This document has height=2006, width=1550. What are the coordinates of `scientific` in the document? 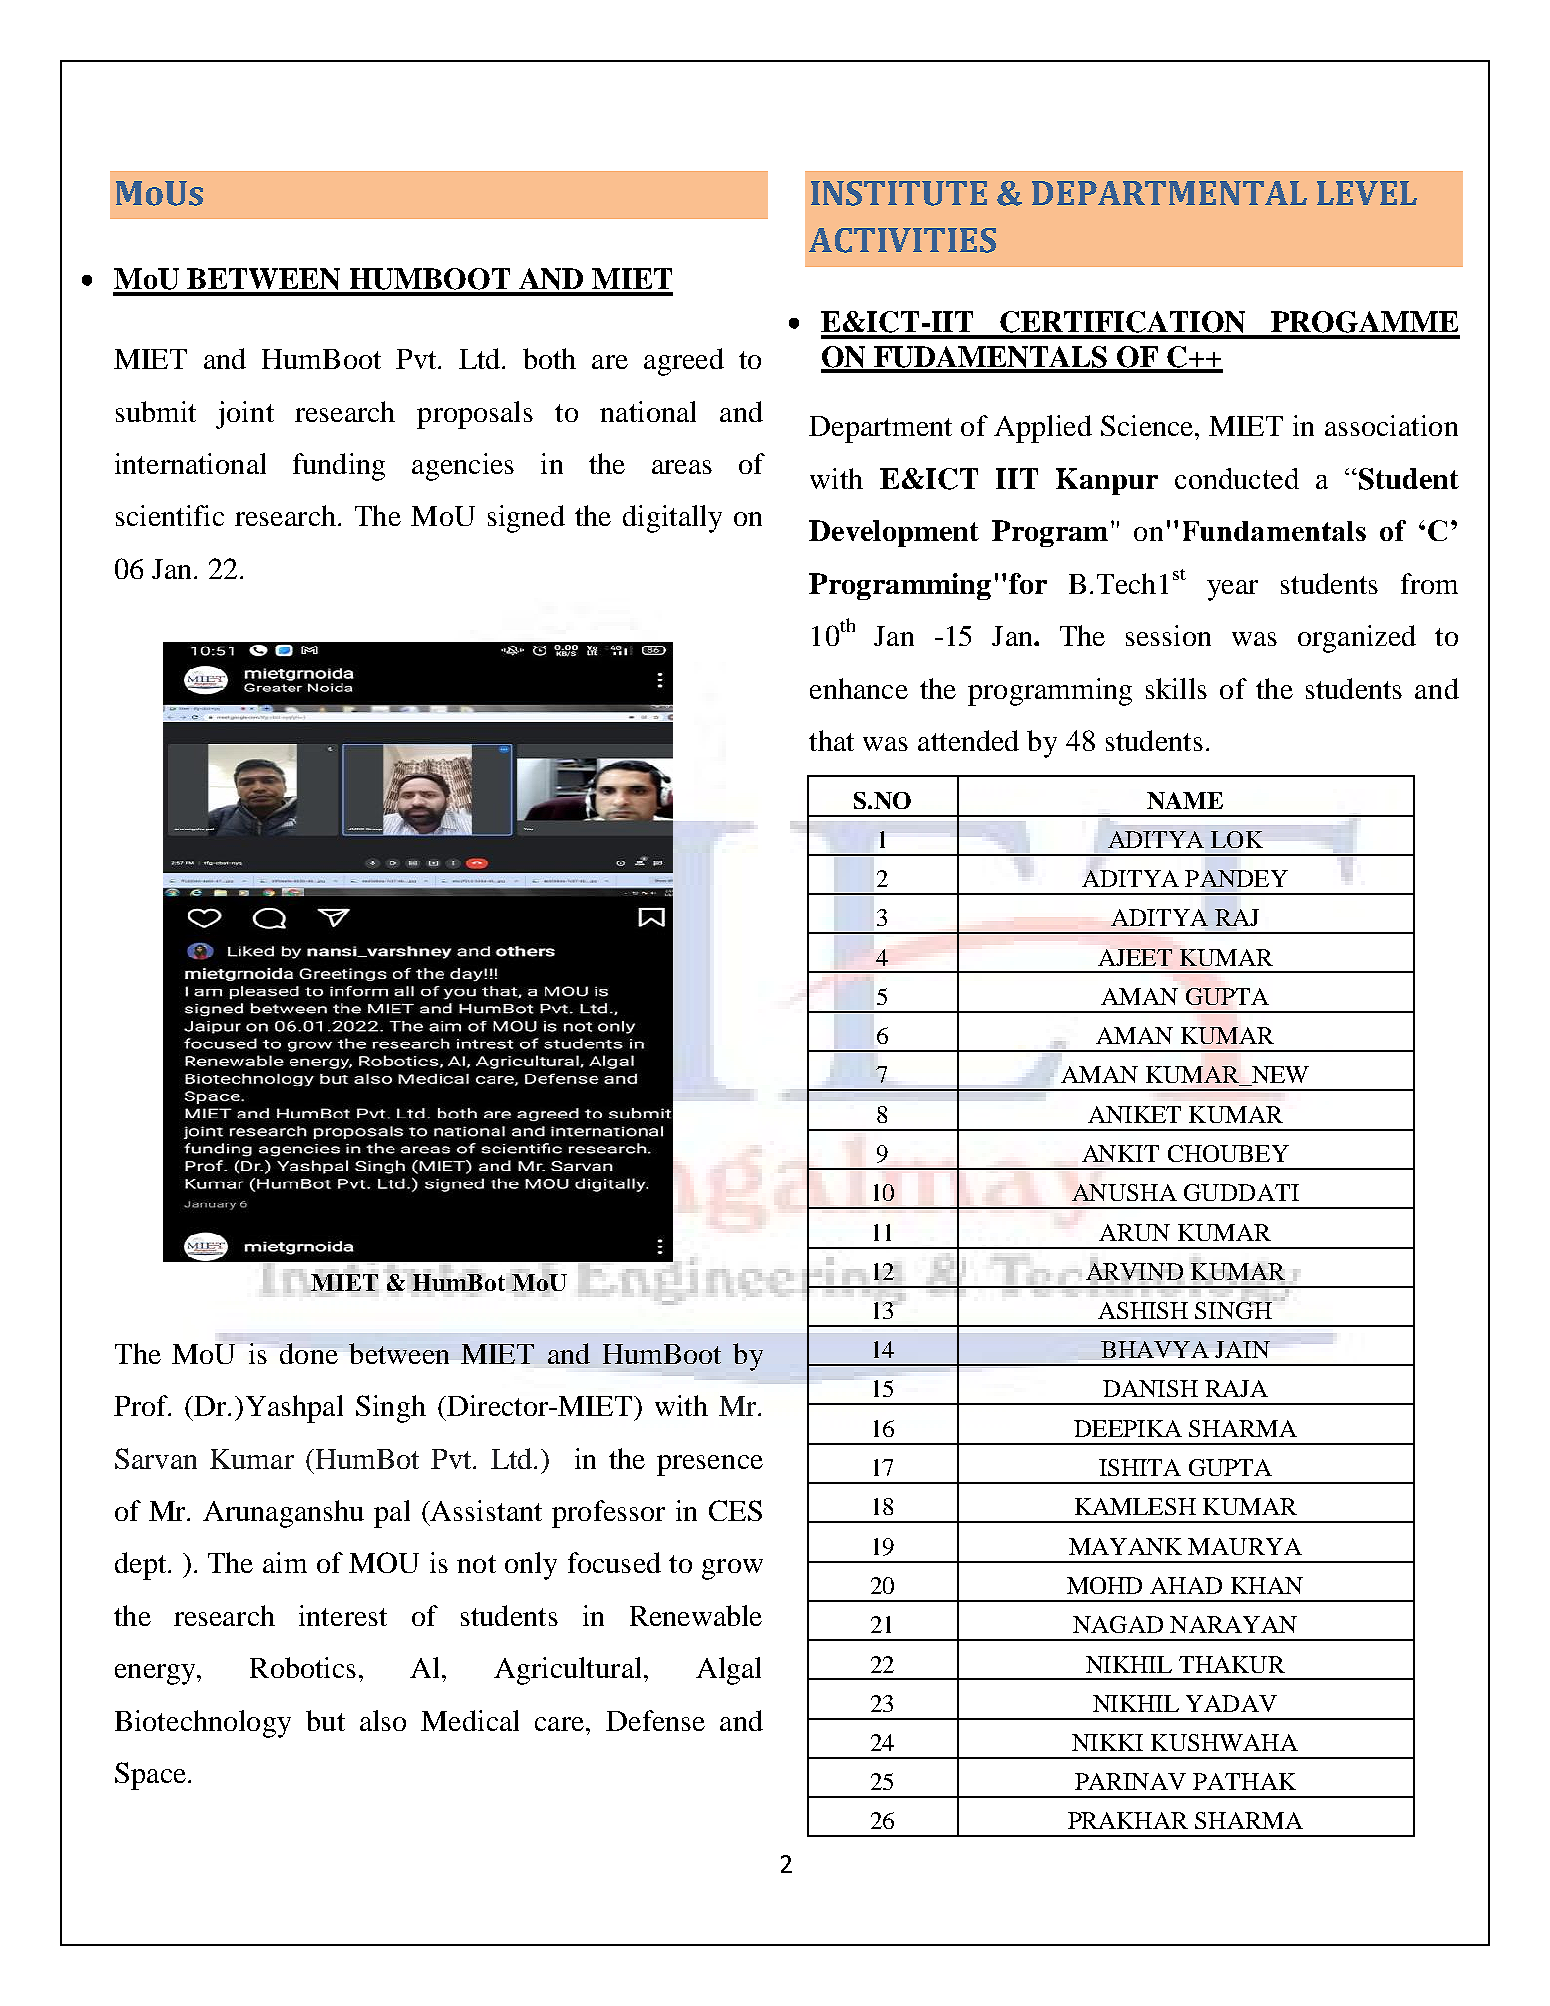 It's located at (170, 515).
